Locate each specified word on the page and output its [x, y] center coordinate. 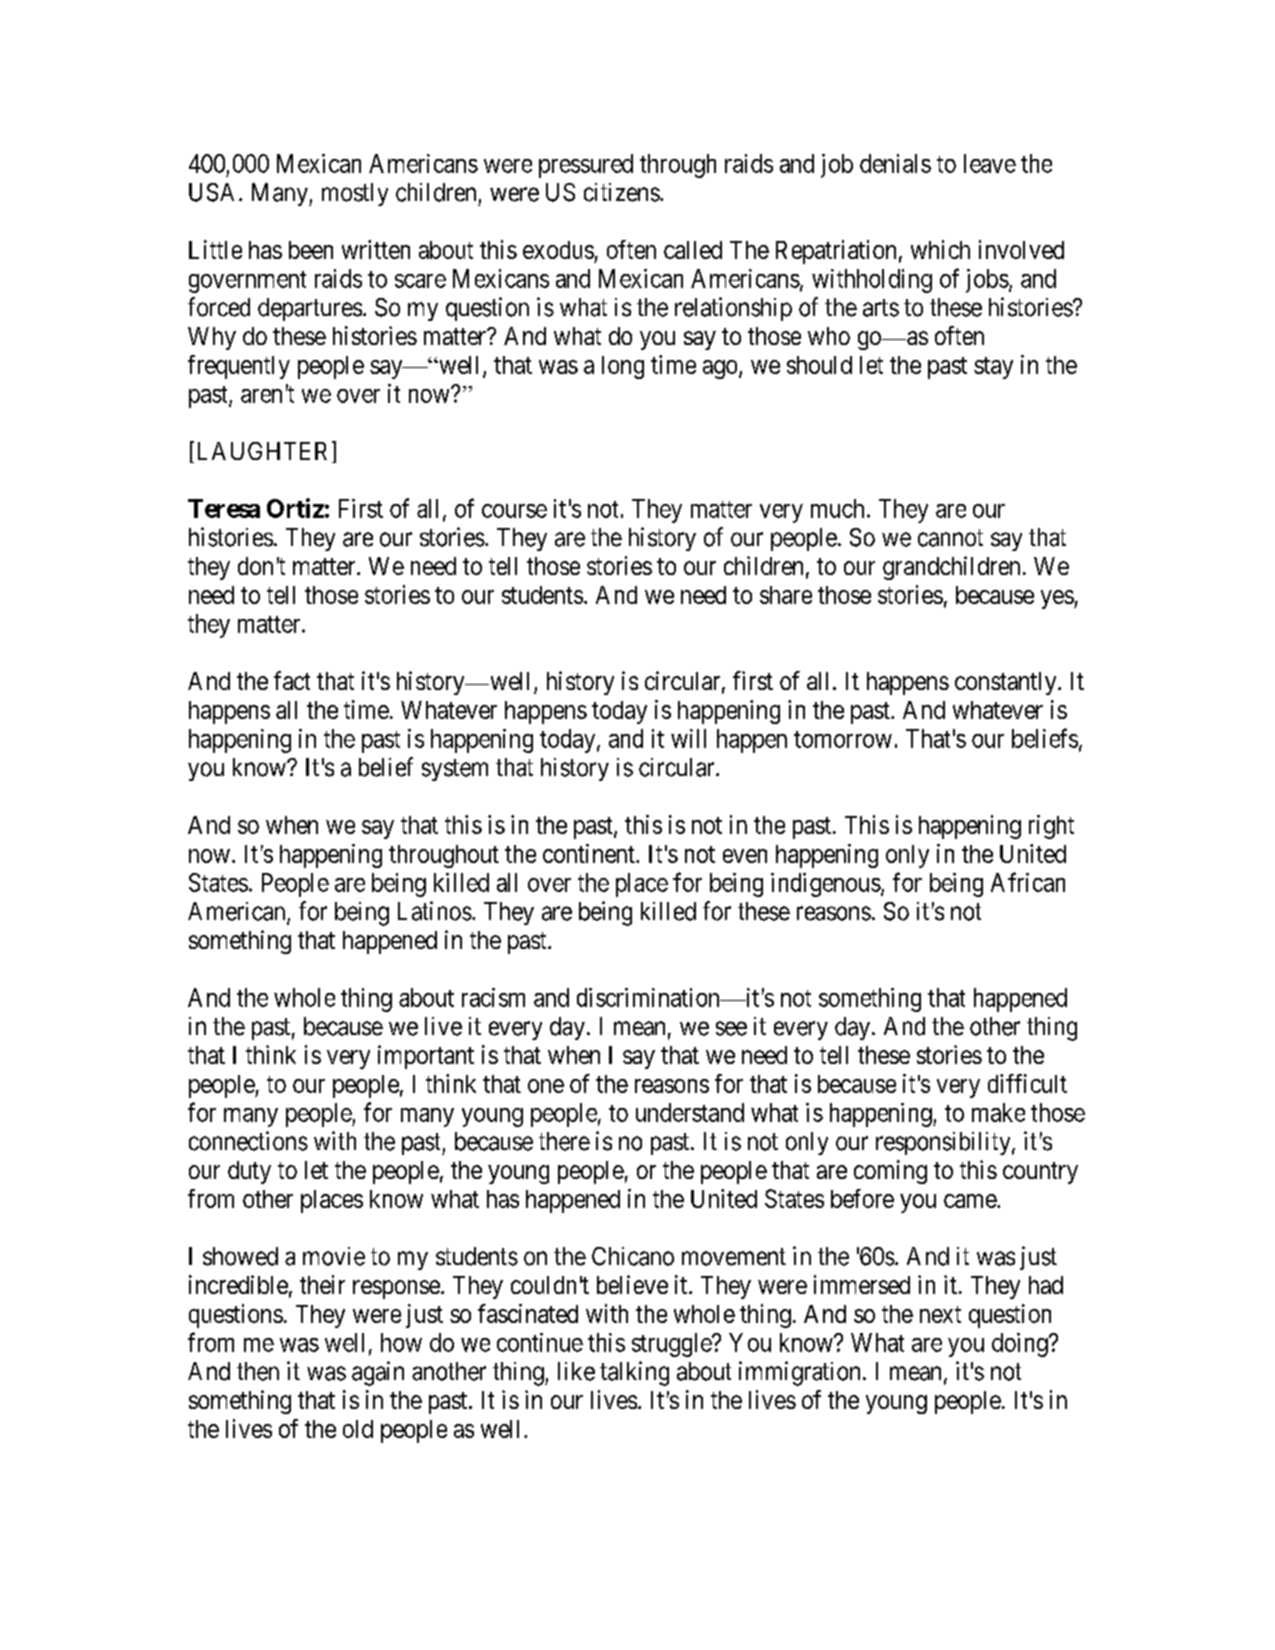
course [514, 511]
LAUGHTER [265, 452]
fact [292, 680]
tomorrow [843, 739]
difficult [1027, 1083]
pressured [586, 166]
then [258, 1371]
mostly [355, 194]
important [426, 1057]
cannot [950, 538]
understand [690, 1112]
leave [990, 163]
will [688, 738]
